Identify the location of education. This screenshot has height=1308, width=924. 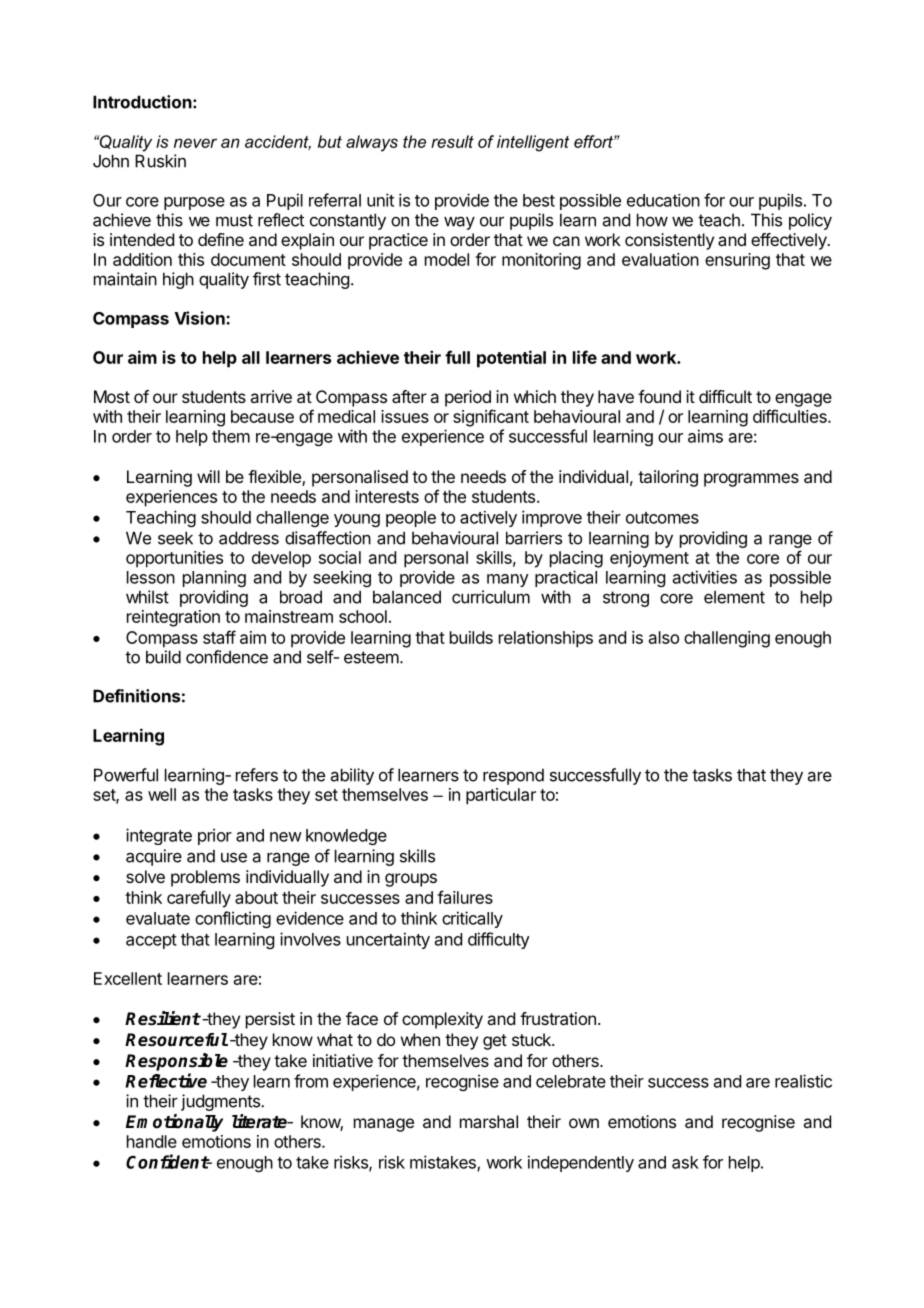
(663, 200).
